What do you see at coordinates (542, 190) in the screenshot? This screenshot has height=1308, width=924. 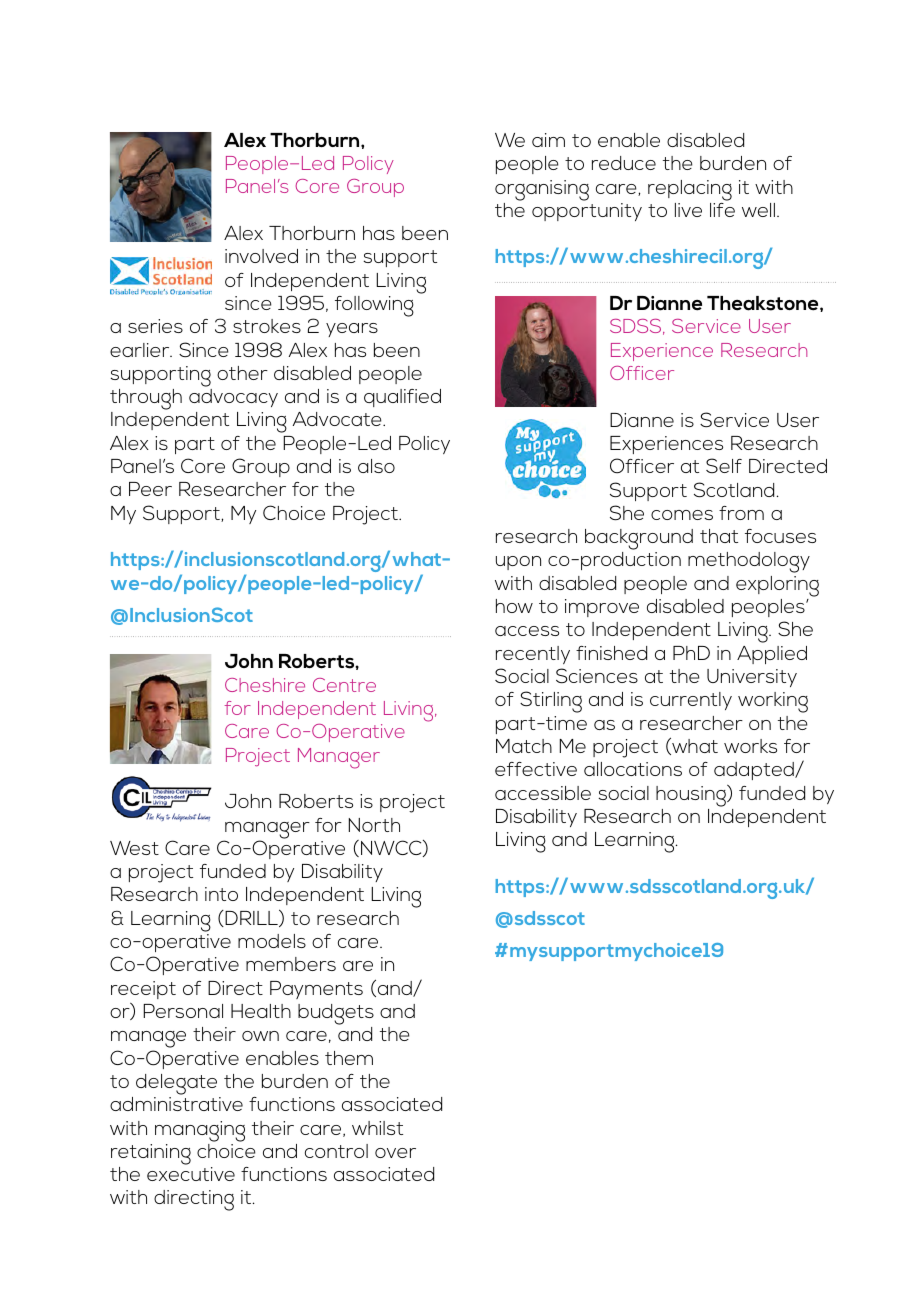 I see `organising` at bounding box center [542, 190].
